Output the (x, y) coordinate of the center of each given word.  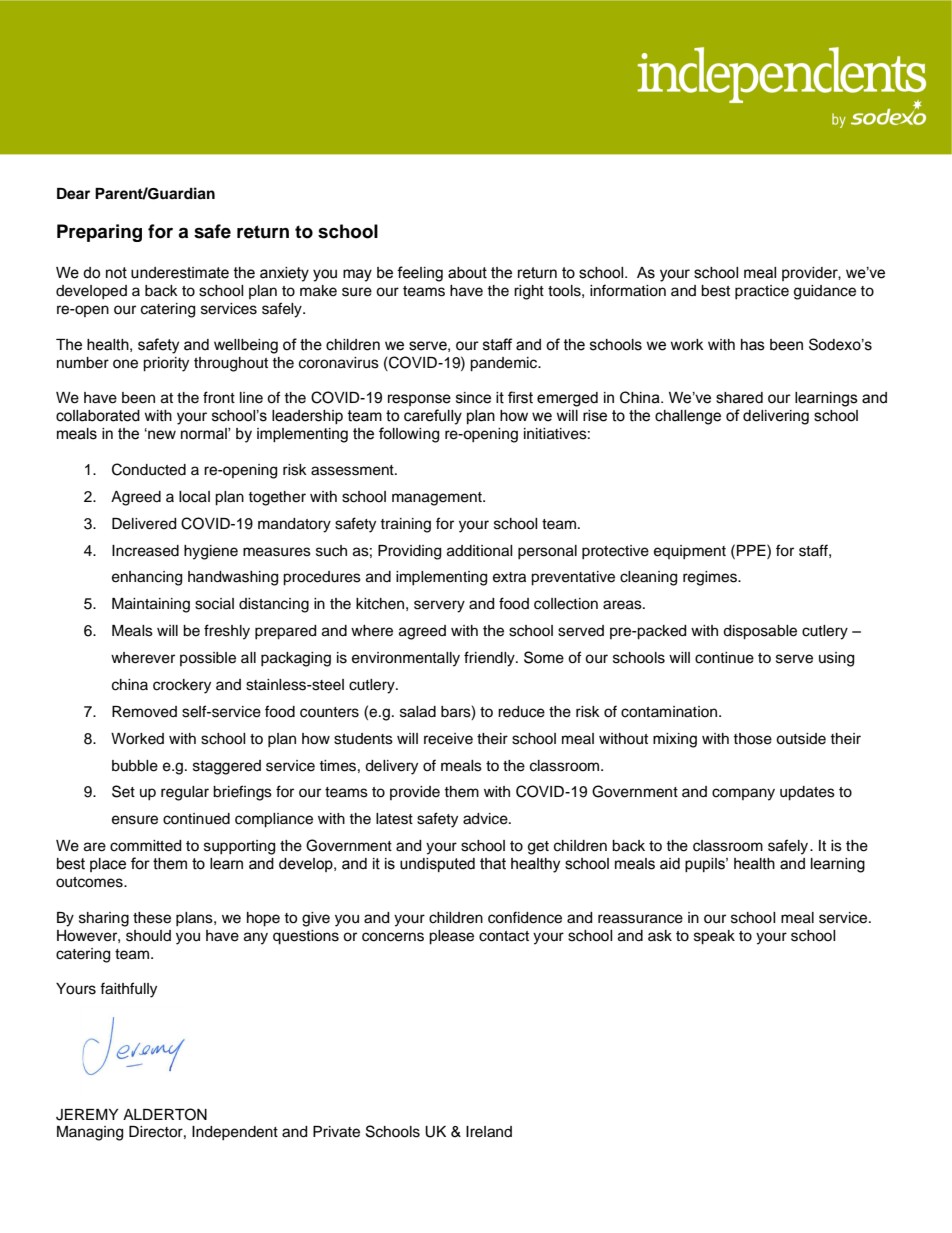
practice (762, 292)
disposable (760, 632)
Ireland (489, 1132)
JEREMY (87, 1115)
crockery (182, 686)
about (467, 273)
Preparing (99, 233)
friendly (490, 659)
